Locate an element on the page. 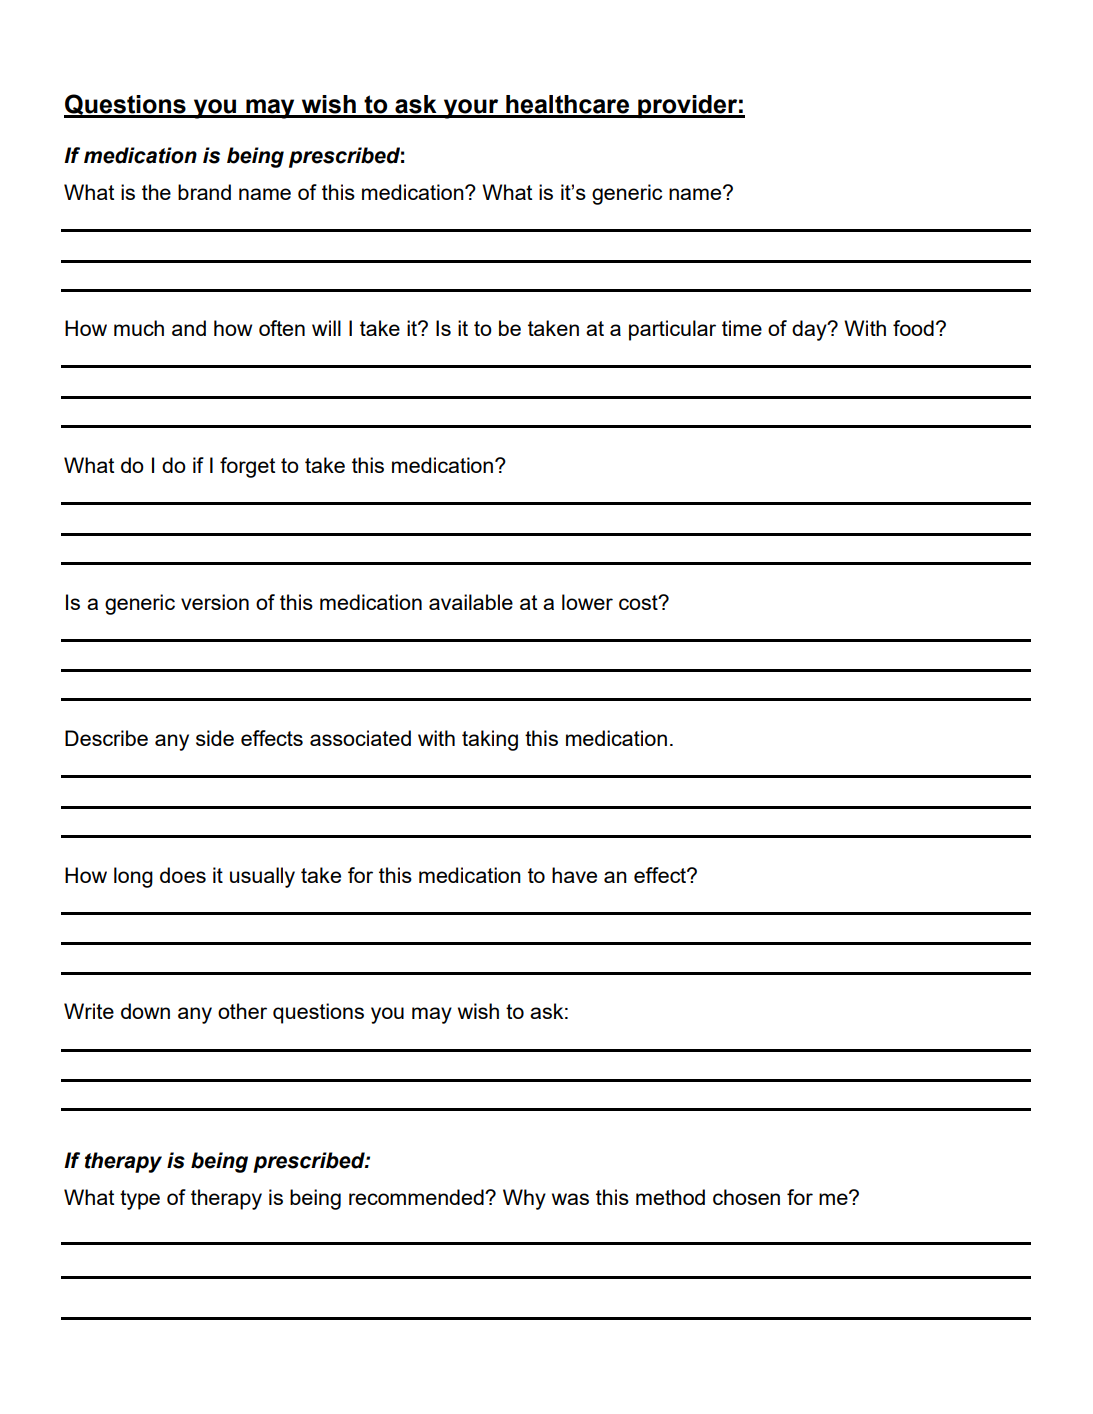 The image size is (1093, 1414). time is located at coordinates (742, 328).
